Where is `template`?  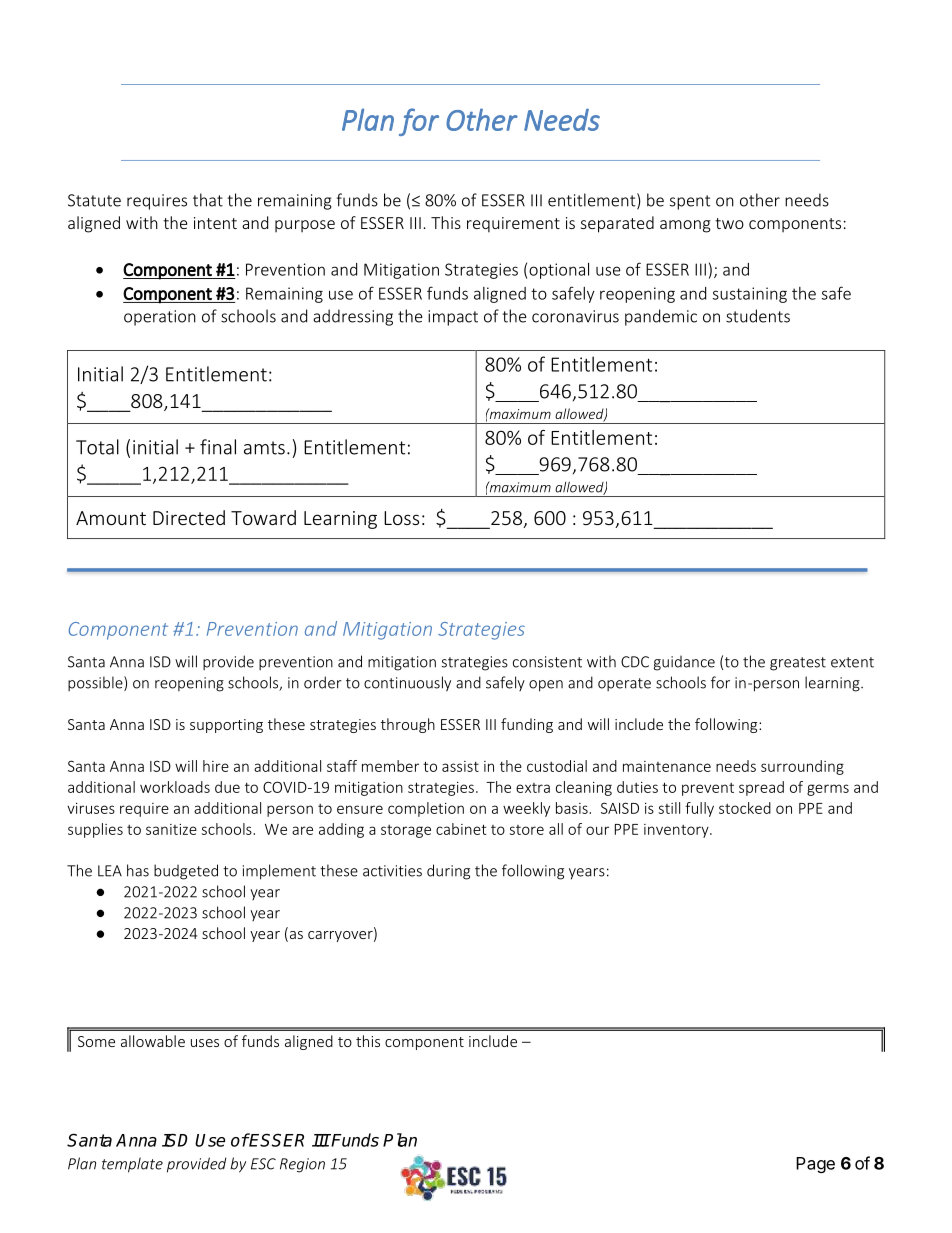
template is located at coordinates (132, 1165).
